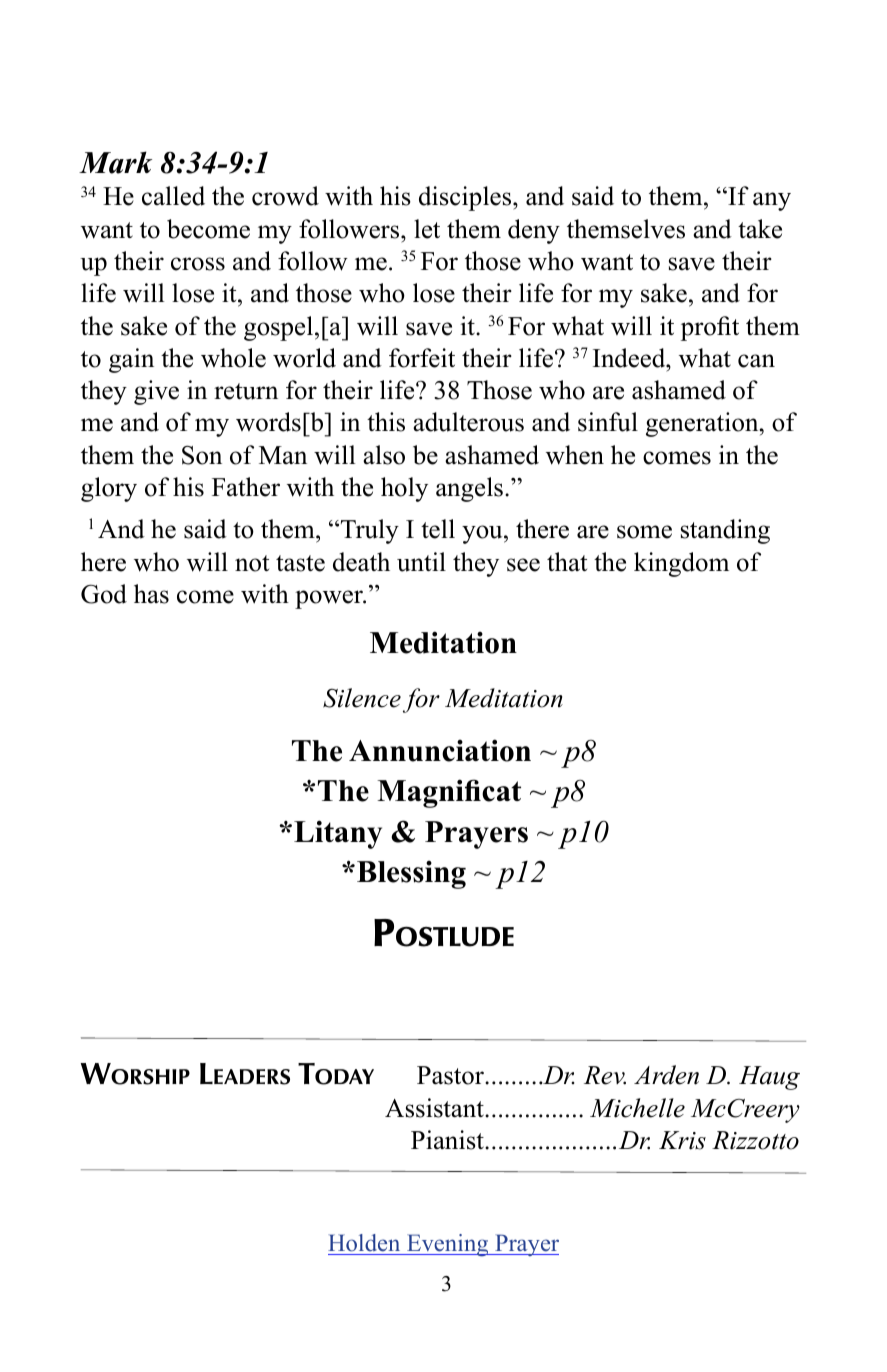 This screenshot has width=887, height=1372. What do you see at coordinates (682, 1140) in the screenshot?
I see `Kris` at bounding box center [682, 1140].
